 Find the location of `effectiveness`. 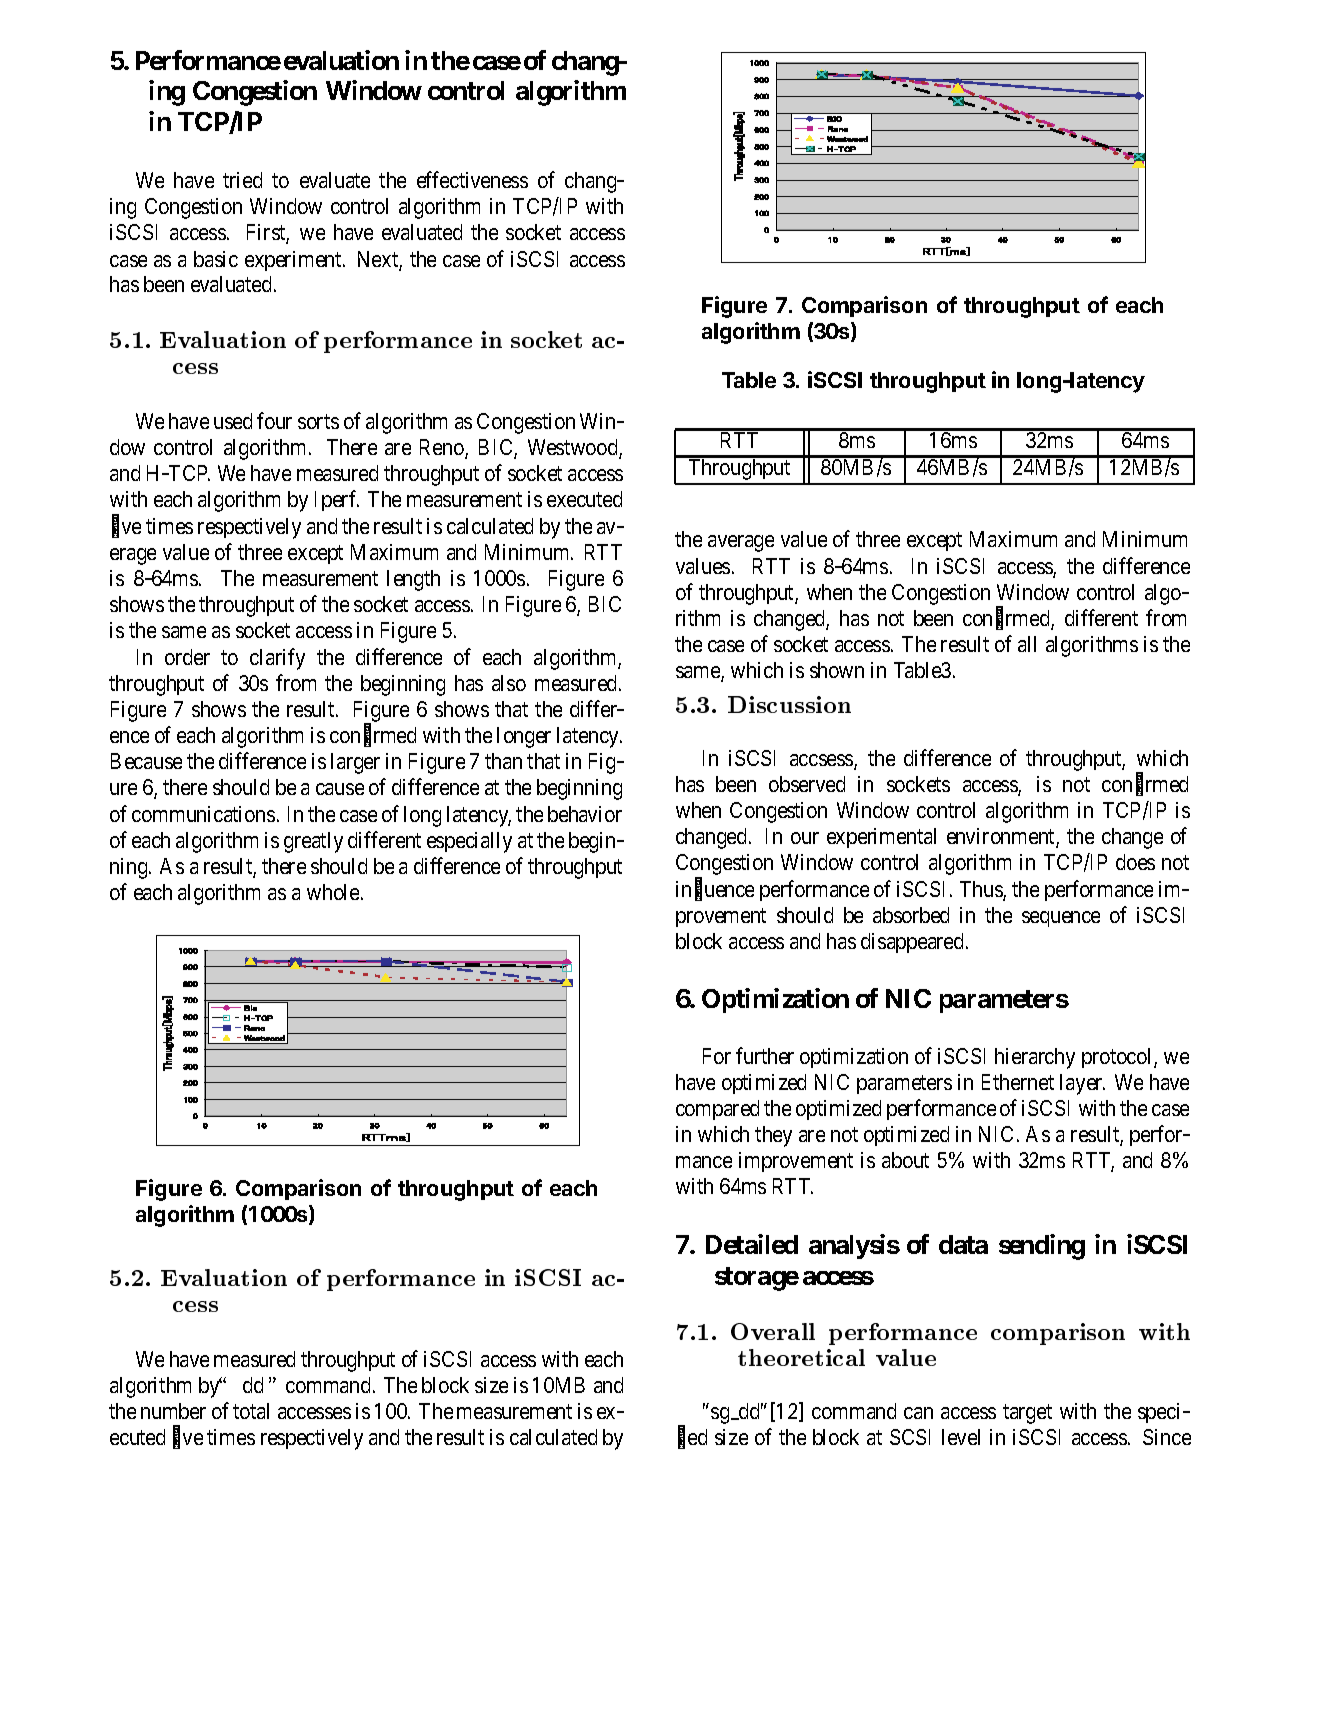

effectiveness is located at coordinates (472, 179).
